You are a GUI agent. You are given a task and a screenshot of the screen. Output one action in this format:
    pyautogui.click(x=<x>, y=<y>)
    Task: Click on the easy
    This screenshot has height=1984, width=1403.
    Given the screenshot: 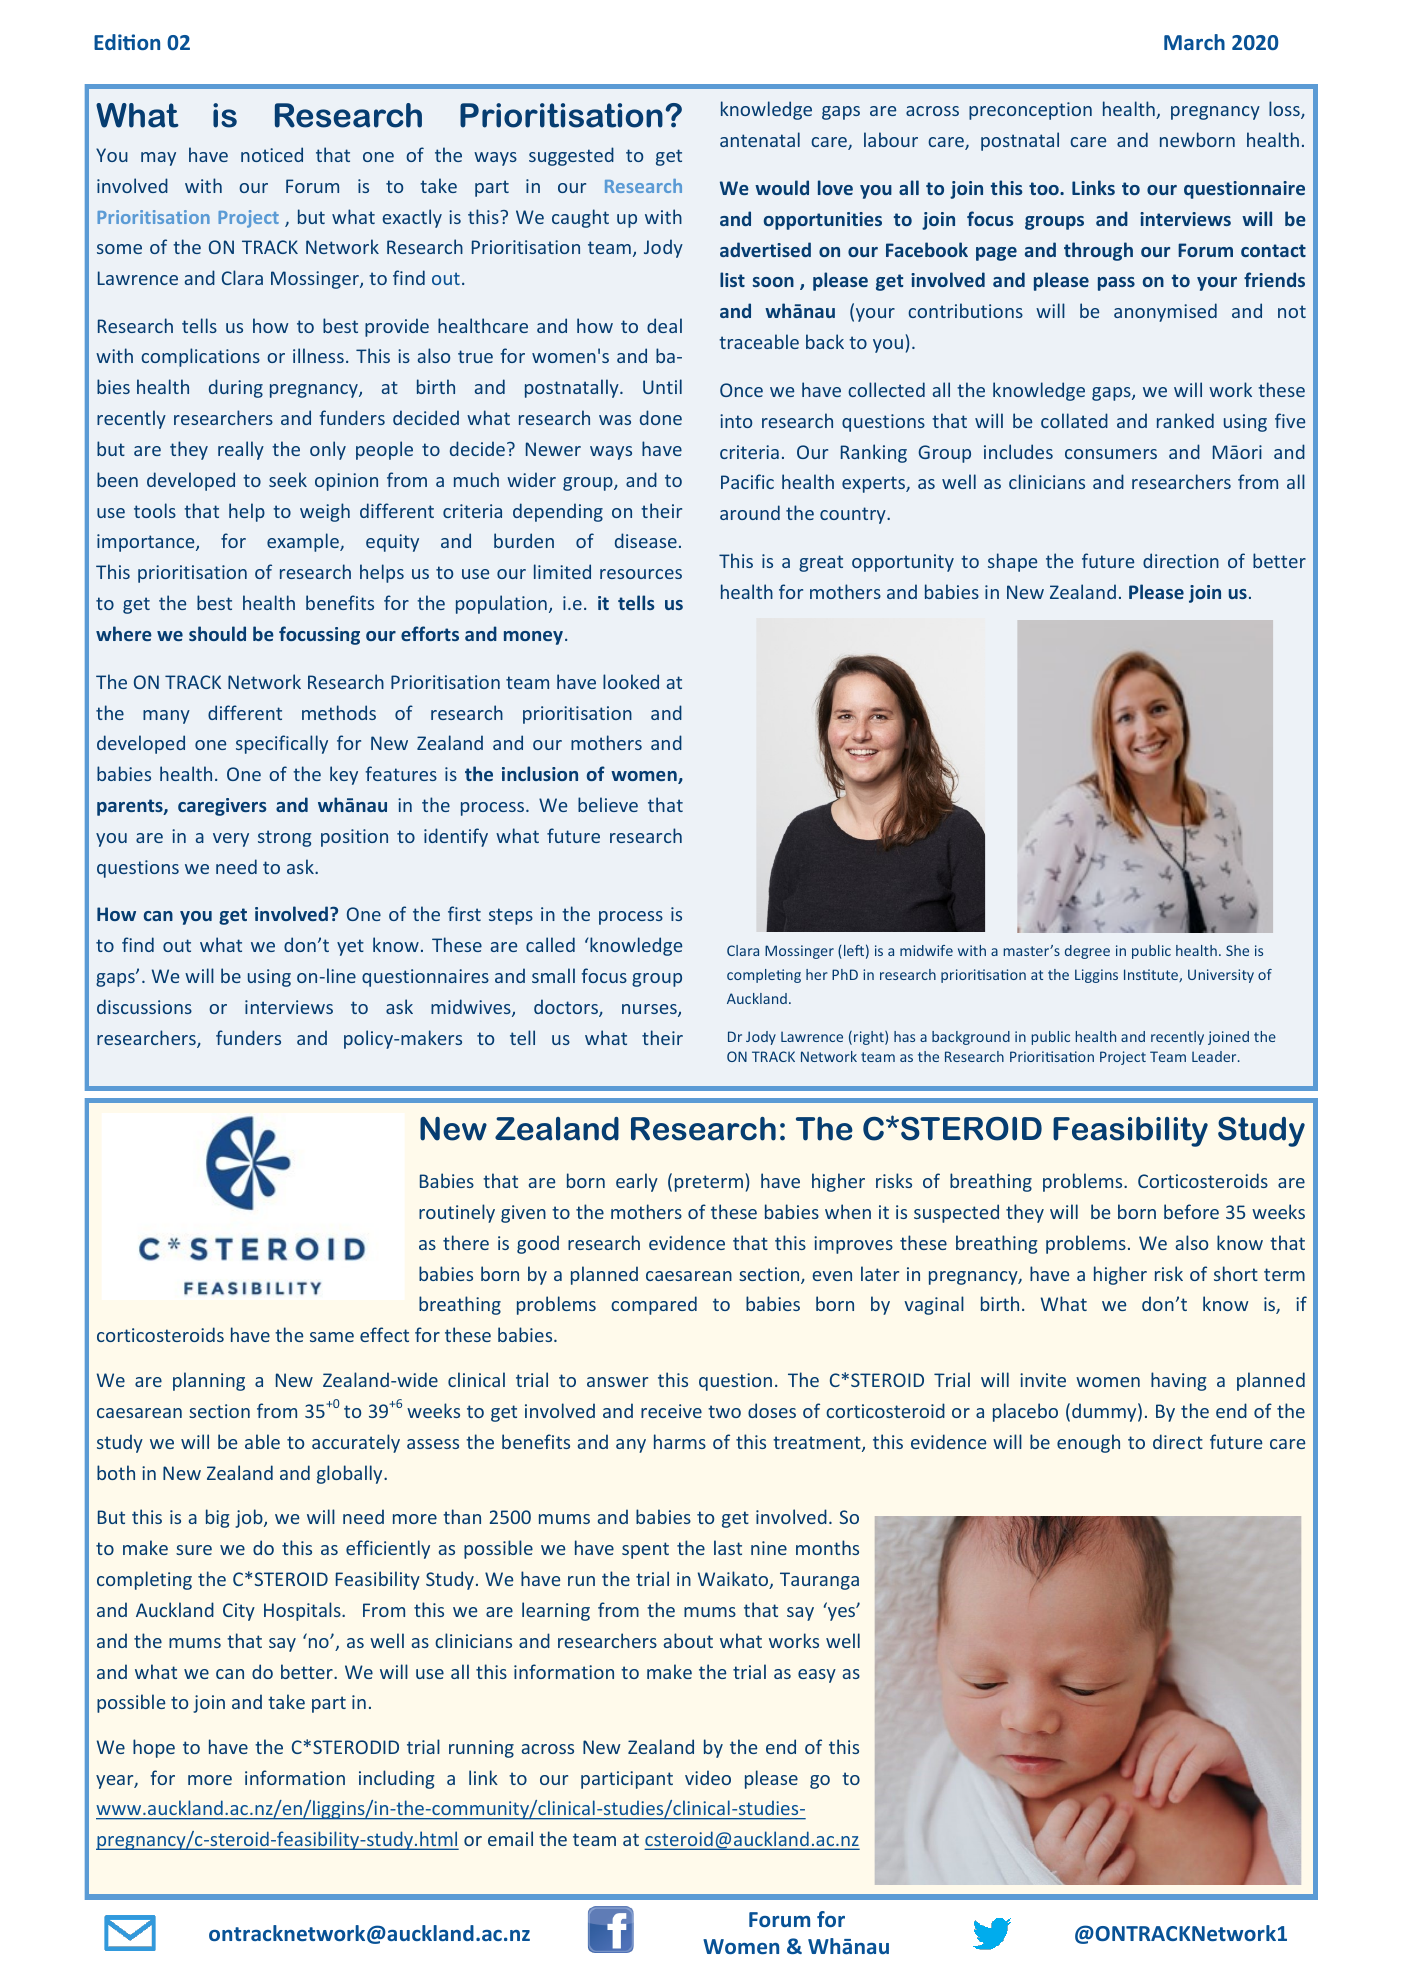 What is the action you would take?
    pyautogui.click(x=817, y=1676)
